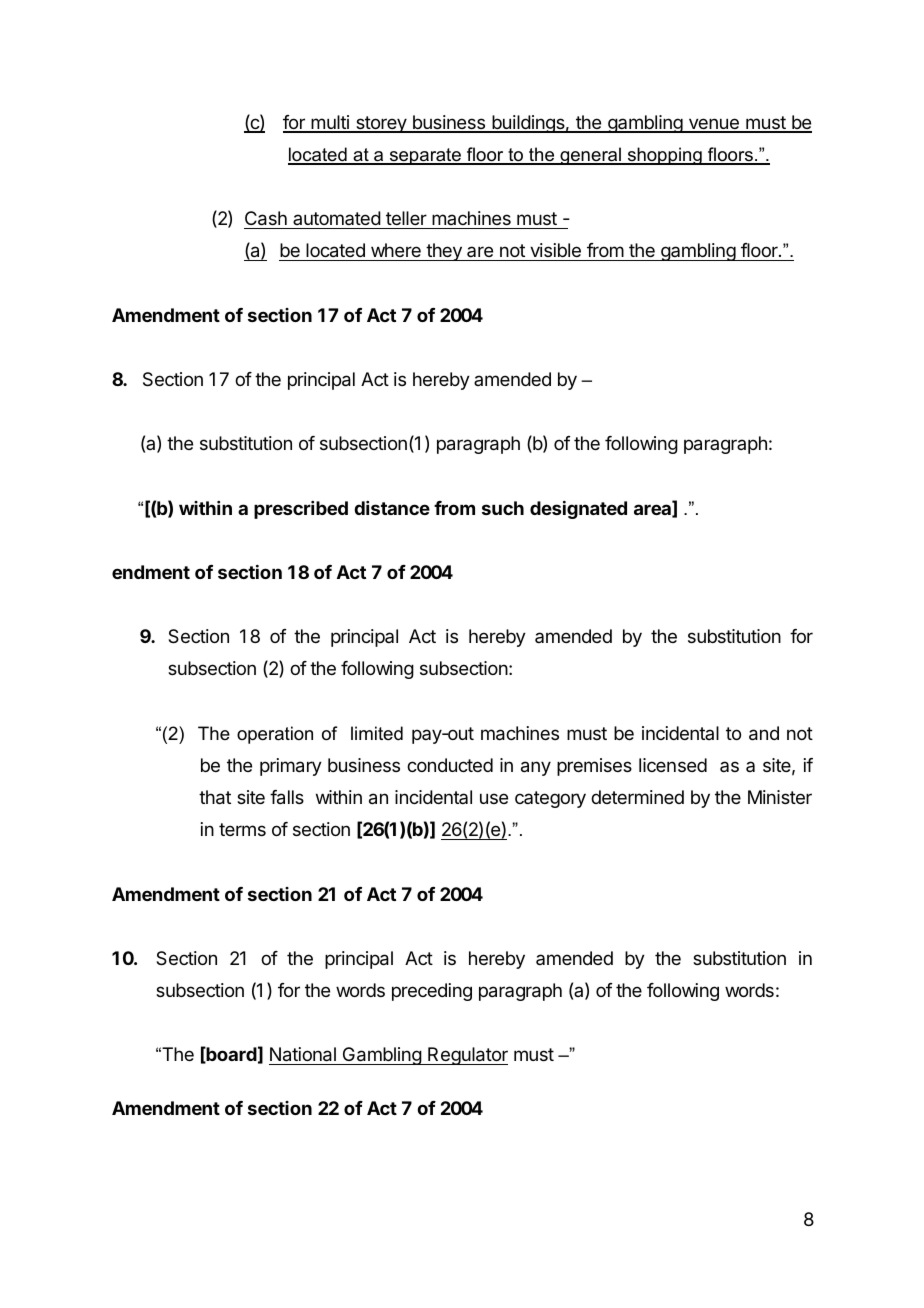 The height and width of the screenshot is (1308, 924). Describe the element at coordinates (467, 1056) in the screenshot. I see `Regulator` at that location.
